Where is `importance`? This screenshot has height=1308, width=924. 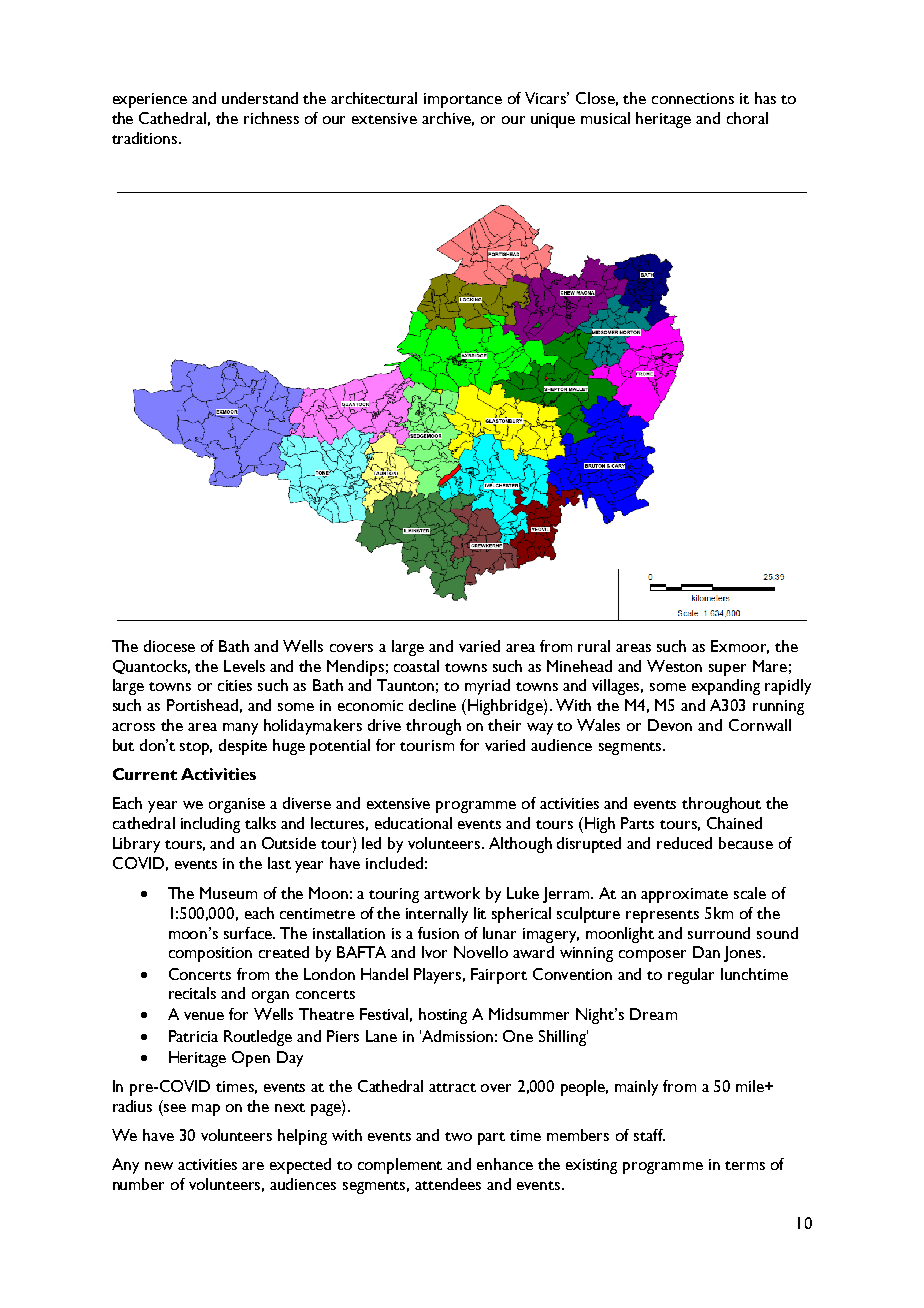 importance is located at coordinates (463, 100).
